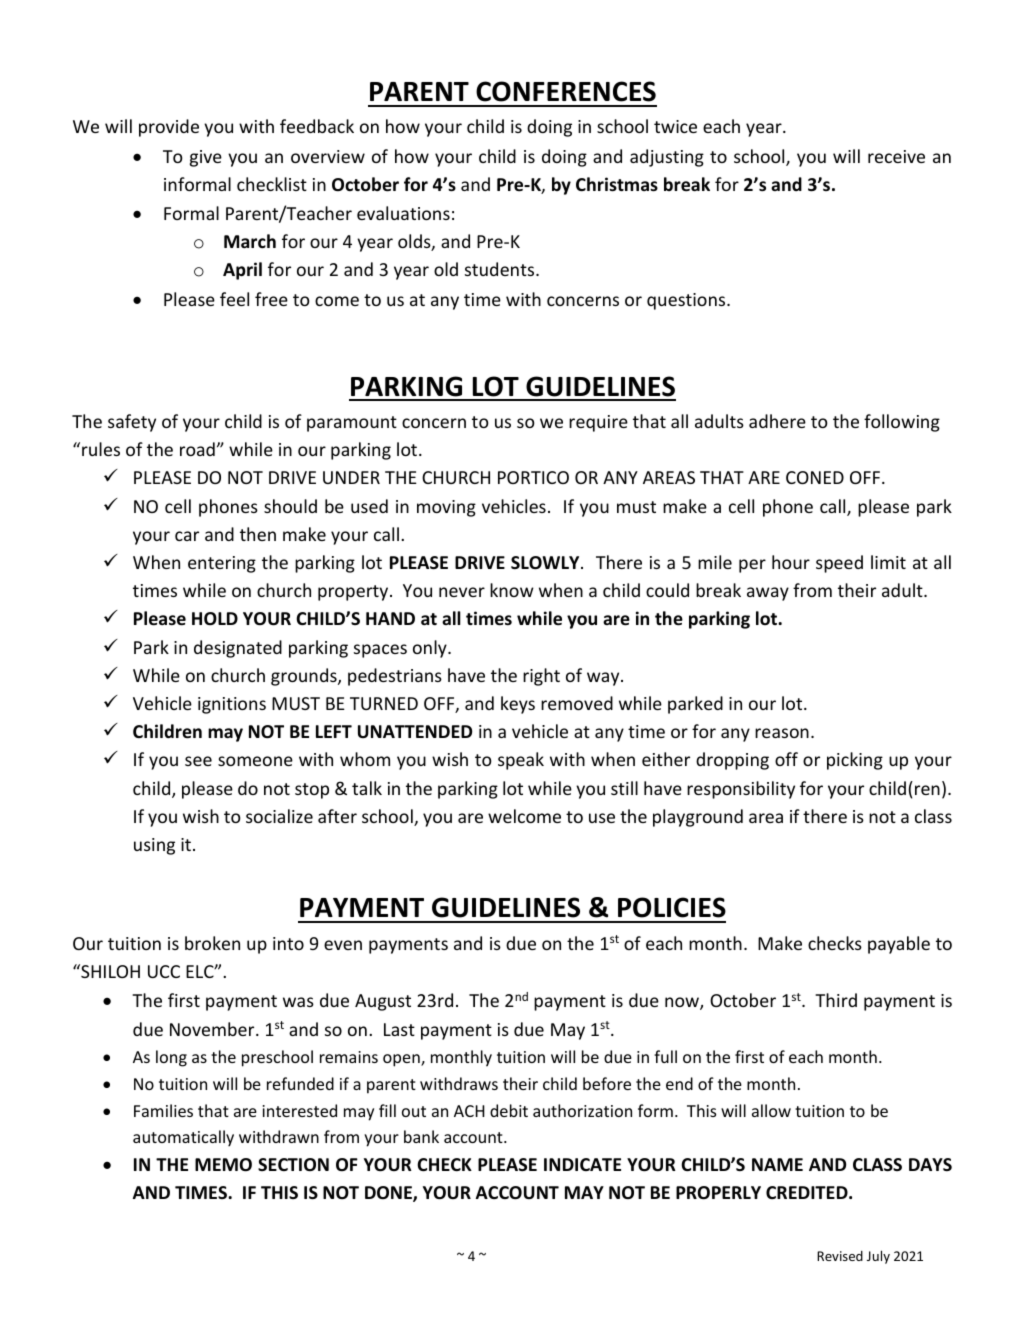 The width and height of the screenshot is (1025, 1326). Describe the element at coordinates (223, 1165) in the screenshot. I see `MEMO` at that location.
